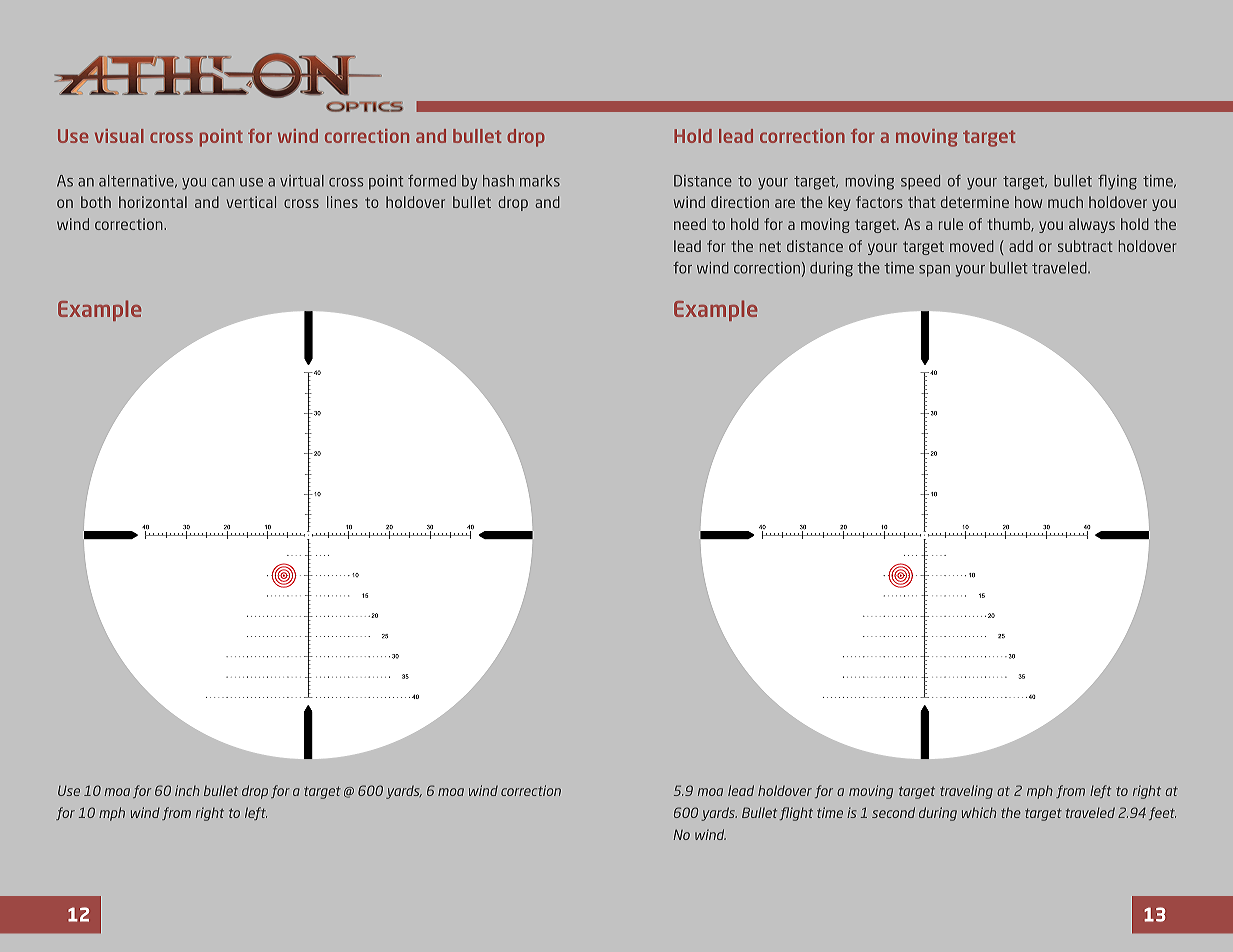 This screenshot has width=1233, height=952. Describe the element at coordinates (1021, 246) in the screenshot. I see `add` at that location.
